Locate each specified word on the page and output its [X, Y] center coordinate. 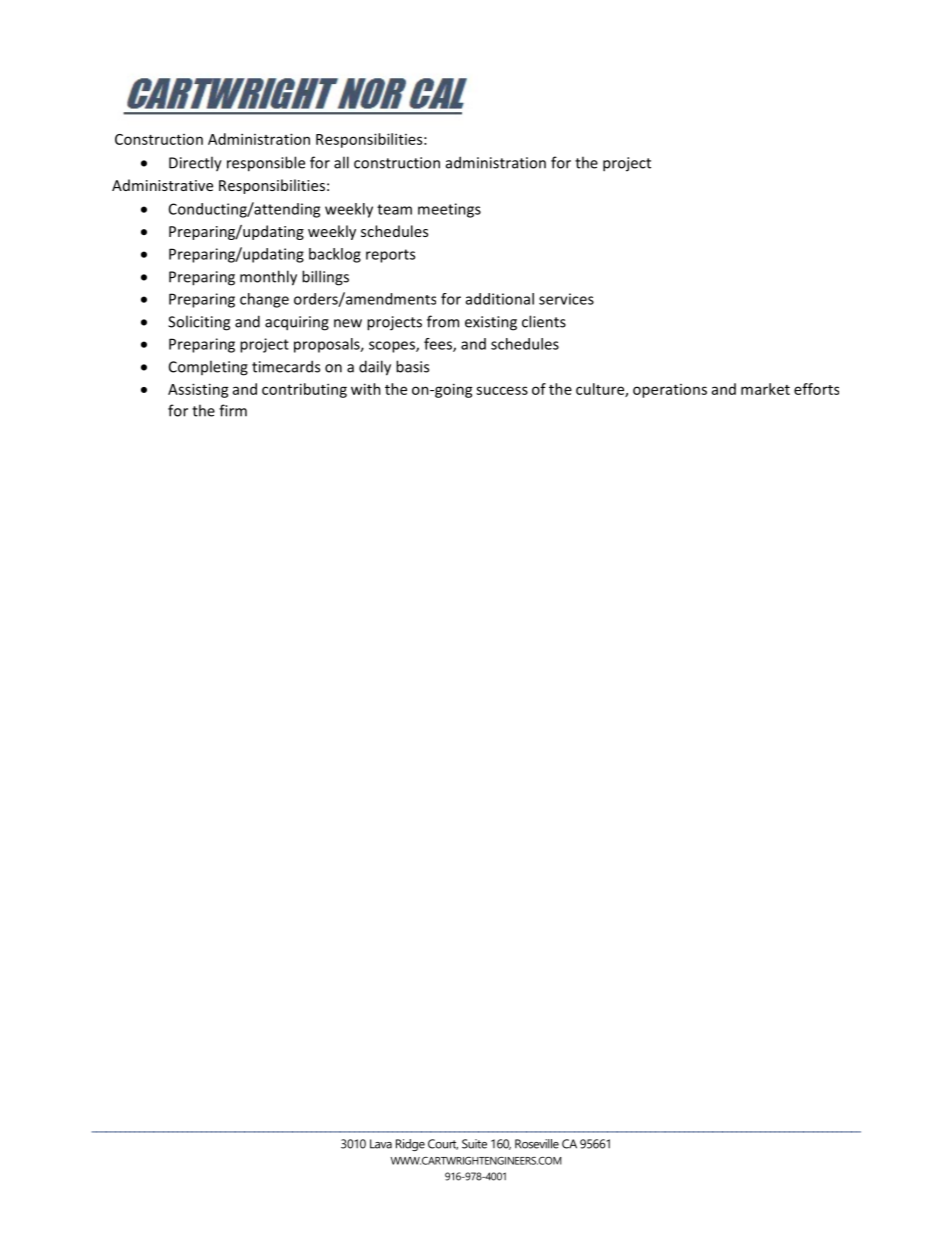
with [366, 389]
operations [670, 391]
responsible [266, 164]
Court [443, 1144]
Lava [381, 1144]
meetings [449, 210]
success [502, 390]
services [566, 299]
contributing [304, 390]
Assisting [198, 390]
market [765, 389]
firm [233, 410]
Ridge [410, 1145]
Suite [474, 1144]
